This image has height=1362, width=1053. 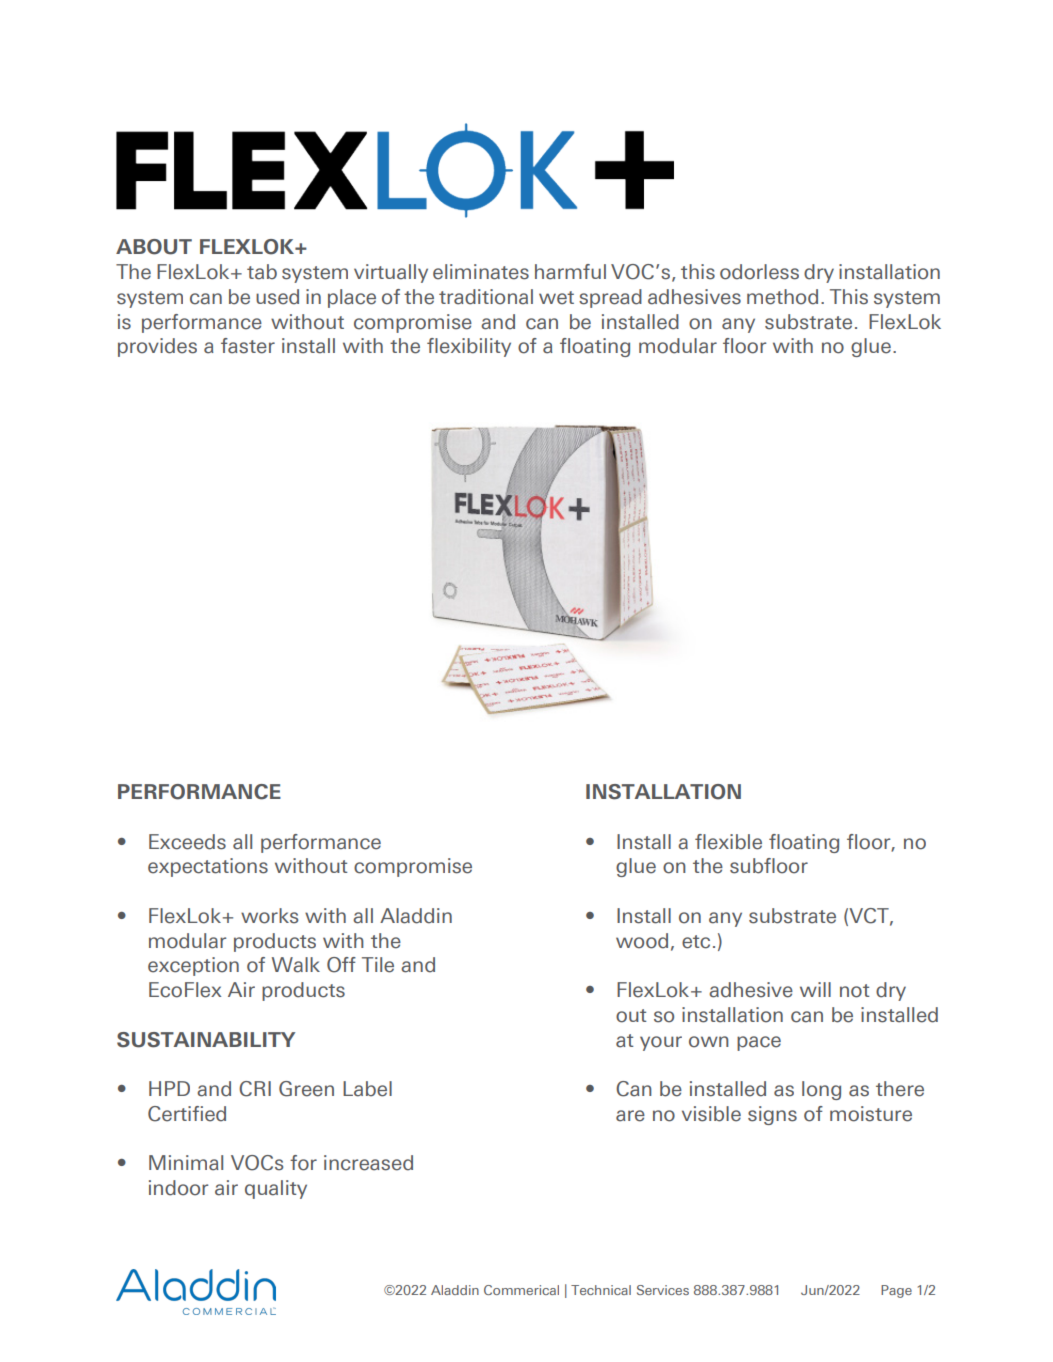 What do you see at coordinates (187, 842) in the image?
I see `Exceeds` at bounding box center [187, 842].
